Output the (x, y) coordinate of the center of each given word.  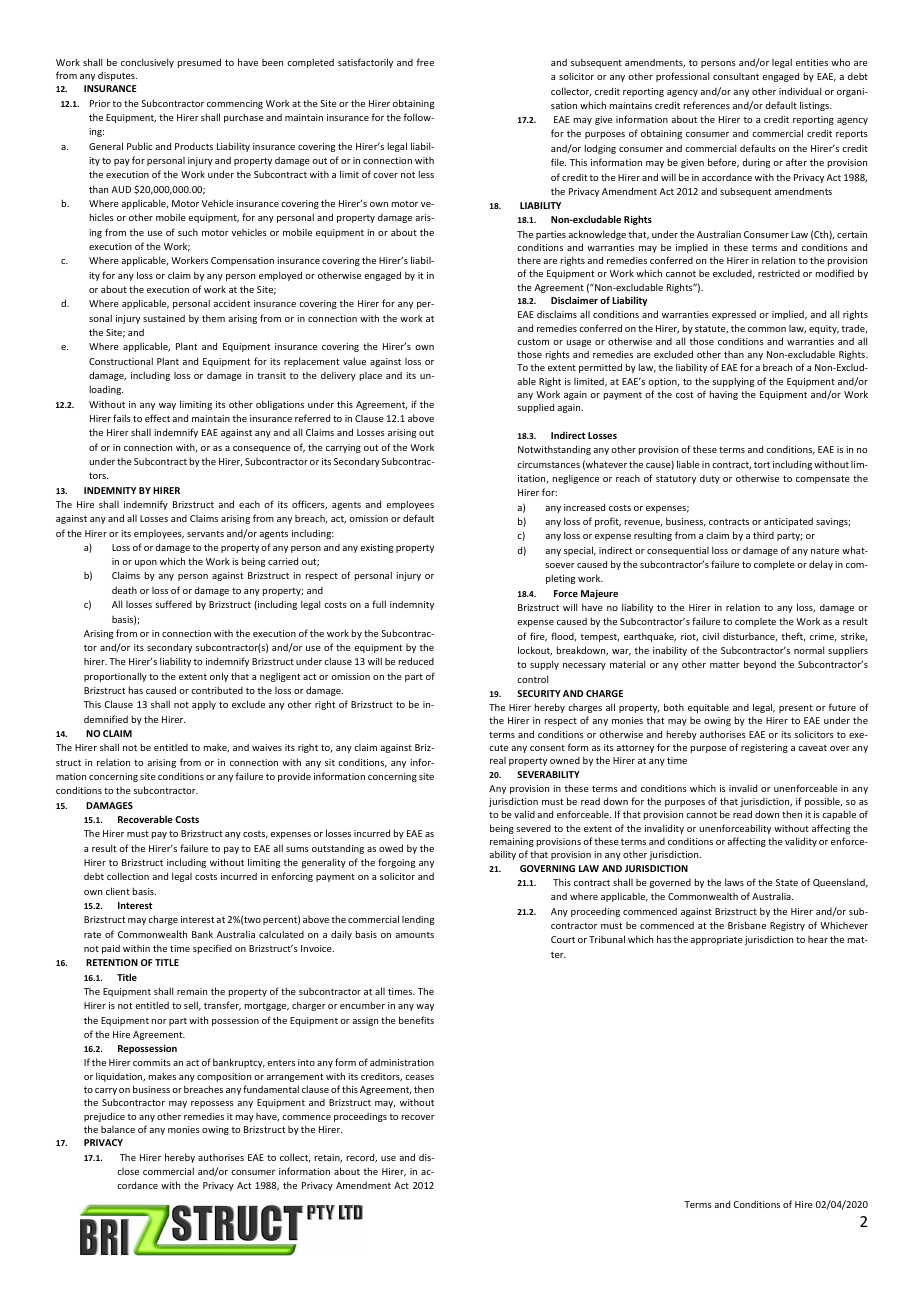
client (118, 891)
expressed (734, 315)
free (425, 62)
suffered (173, 604)
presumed (199, 63)
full (379, 604)
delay (821, 565)
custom (533, 341)
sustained (164, 318)
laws (734, 882)
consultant (736, 76)
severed (533, 828)
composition (224, 1077)
